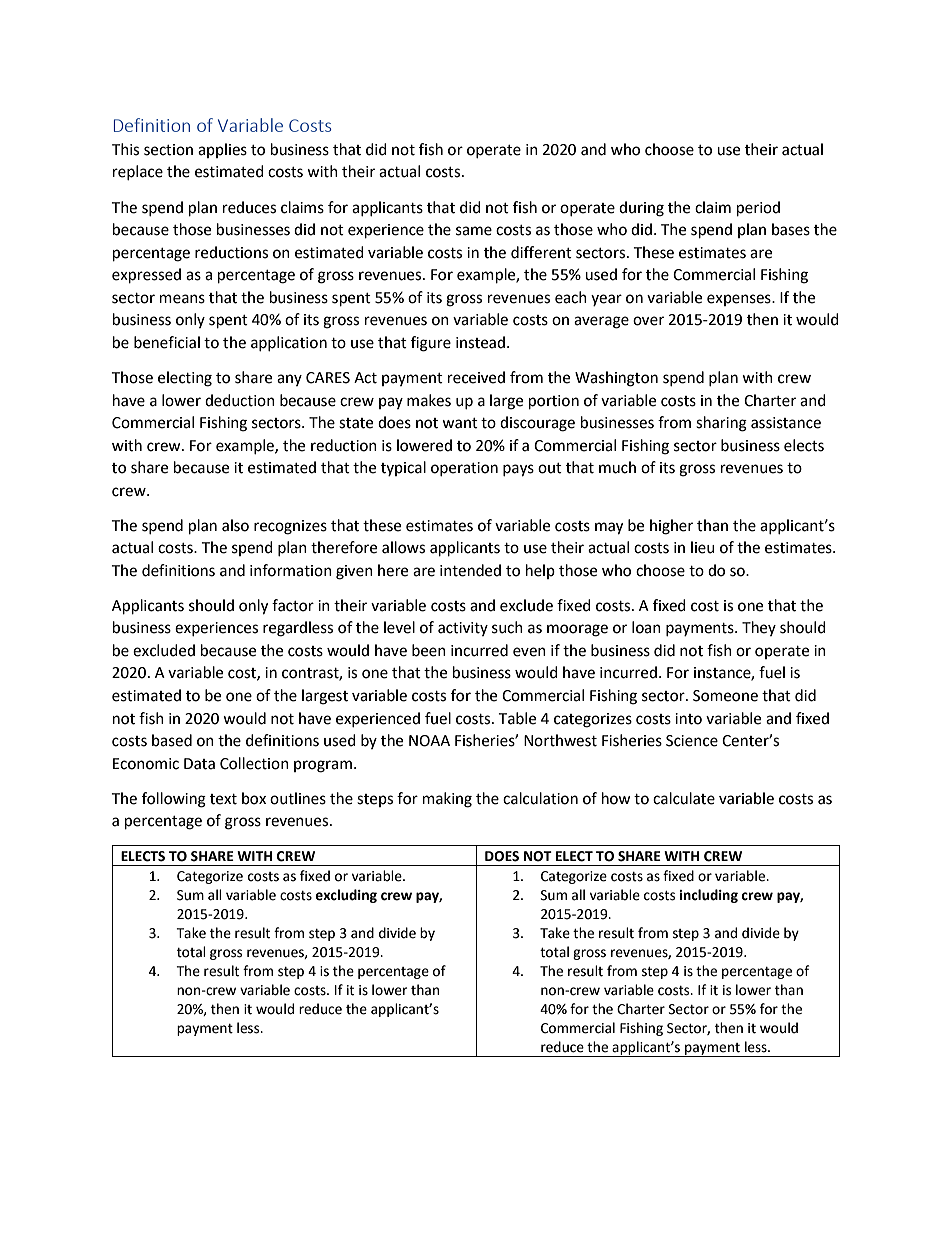  Describe the element at coordinates (671, 527) in the screenshot. I see `higher` at that location.
